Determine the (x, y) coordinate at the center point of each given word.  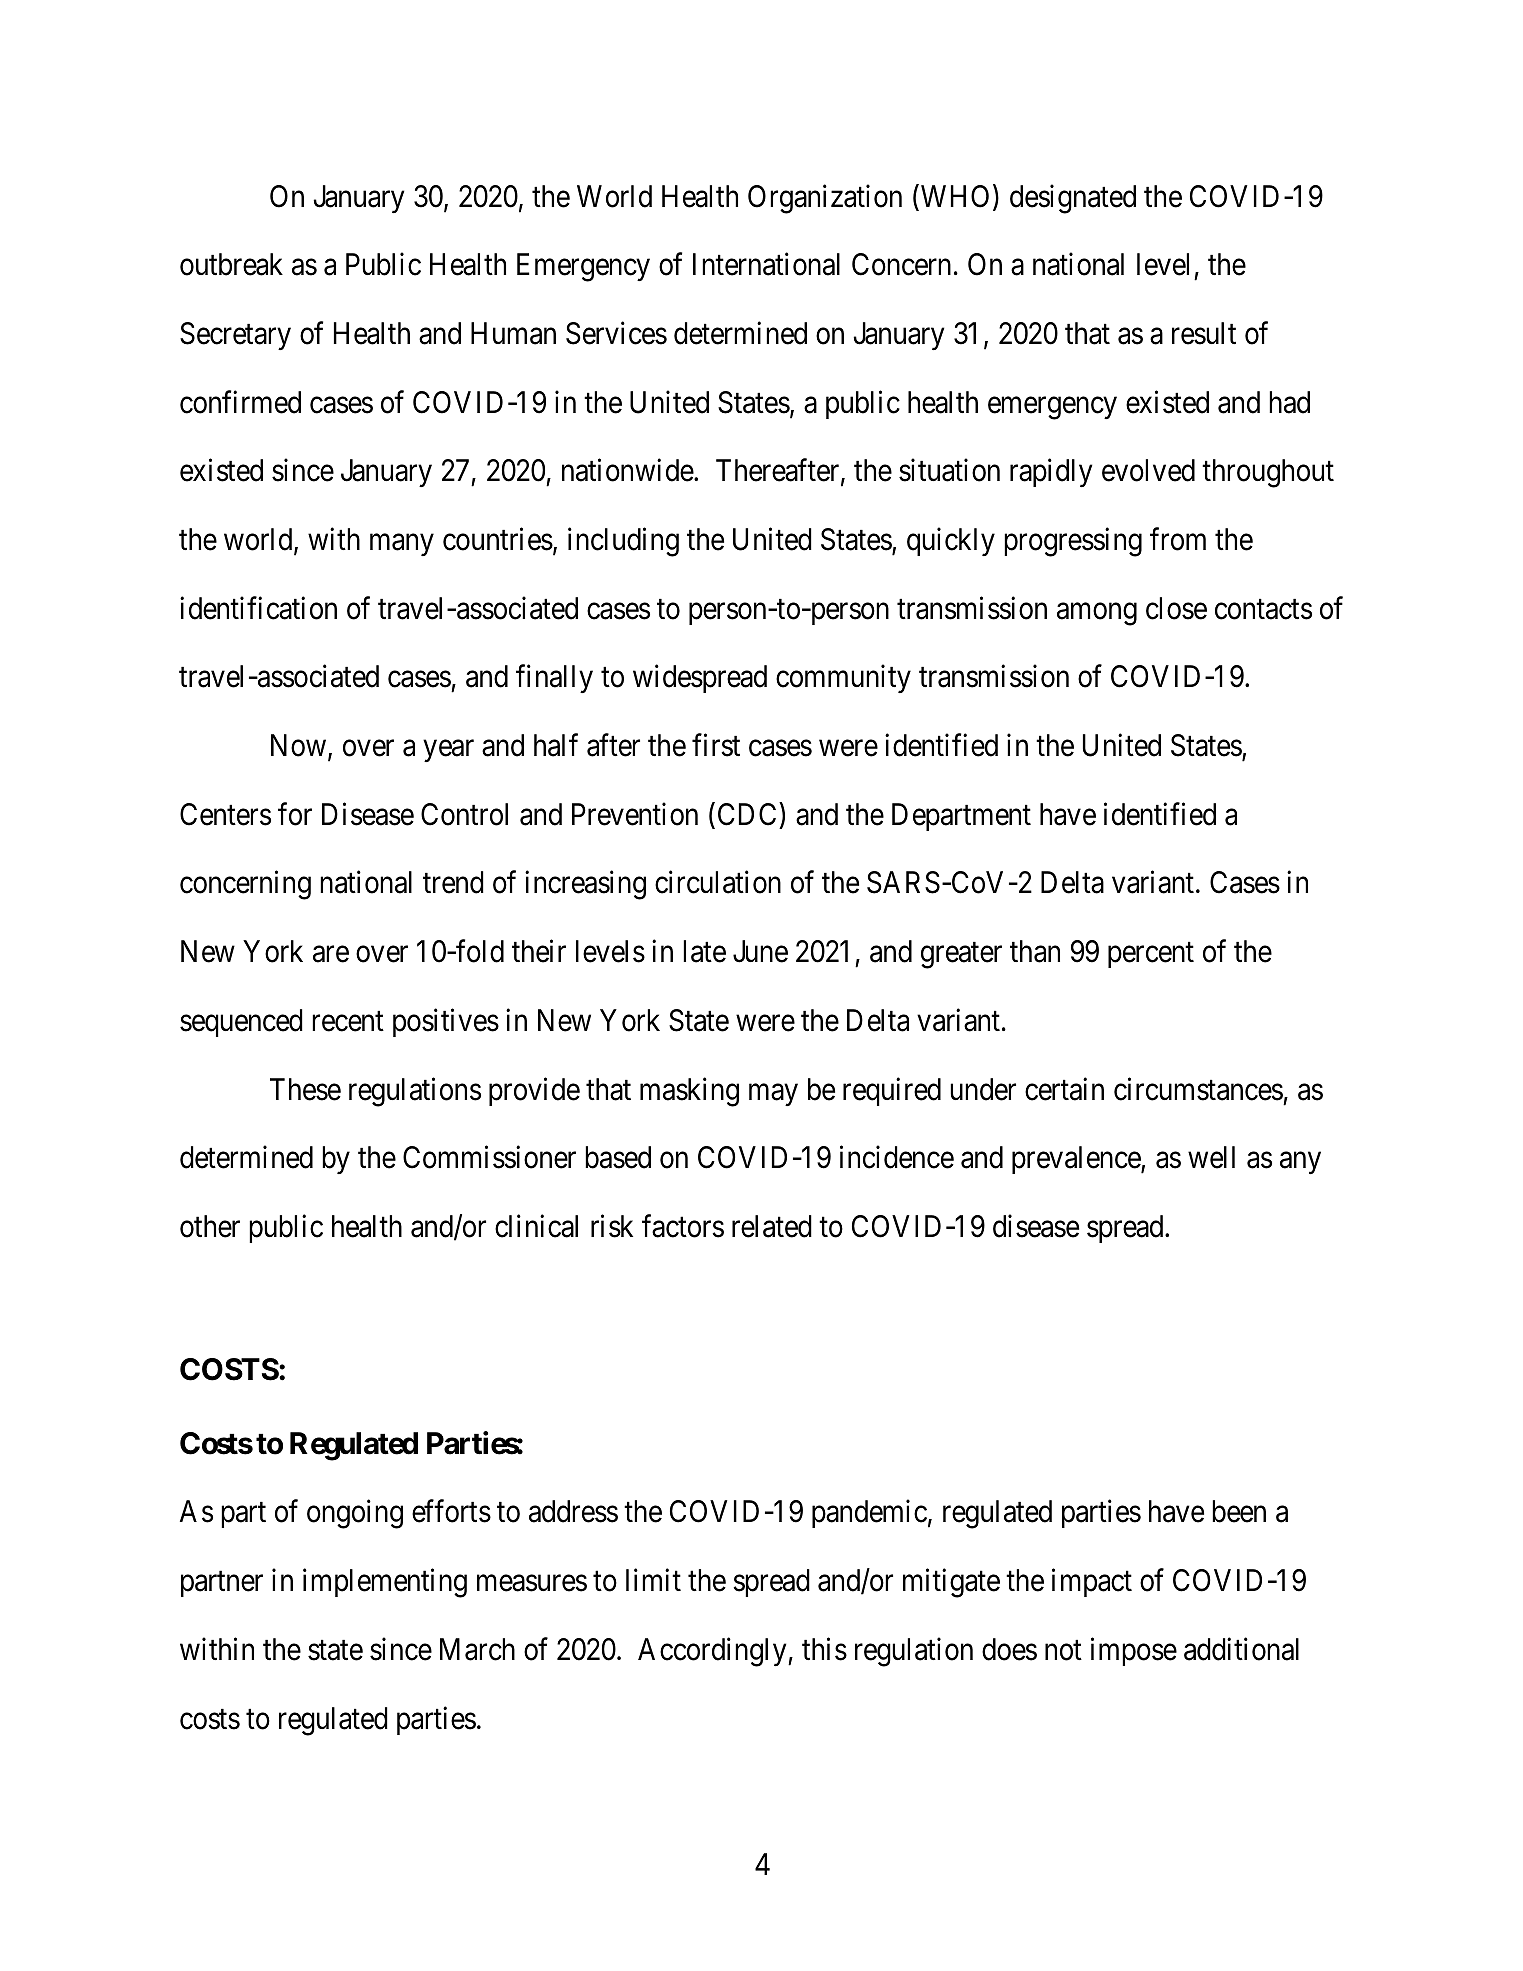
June (760, 951)
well (1211, 1157)
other (210, 1226)
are (331, 954)
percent (1151, 955)
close (1176, 608)
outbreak (231, 264)
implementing (385, 1583)
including (623, 542)
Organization (825, 199)
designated (1073, 199)
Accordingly (713, 1652)
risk (612, 1226)
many (402, 545)
